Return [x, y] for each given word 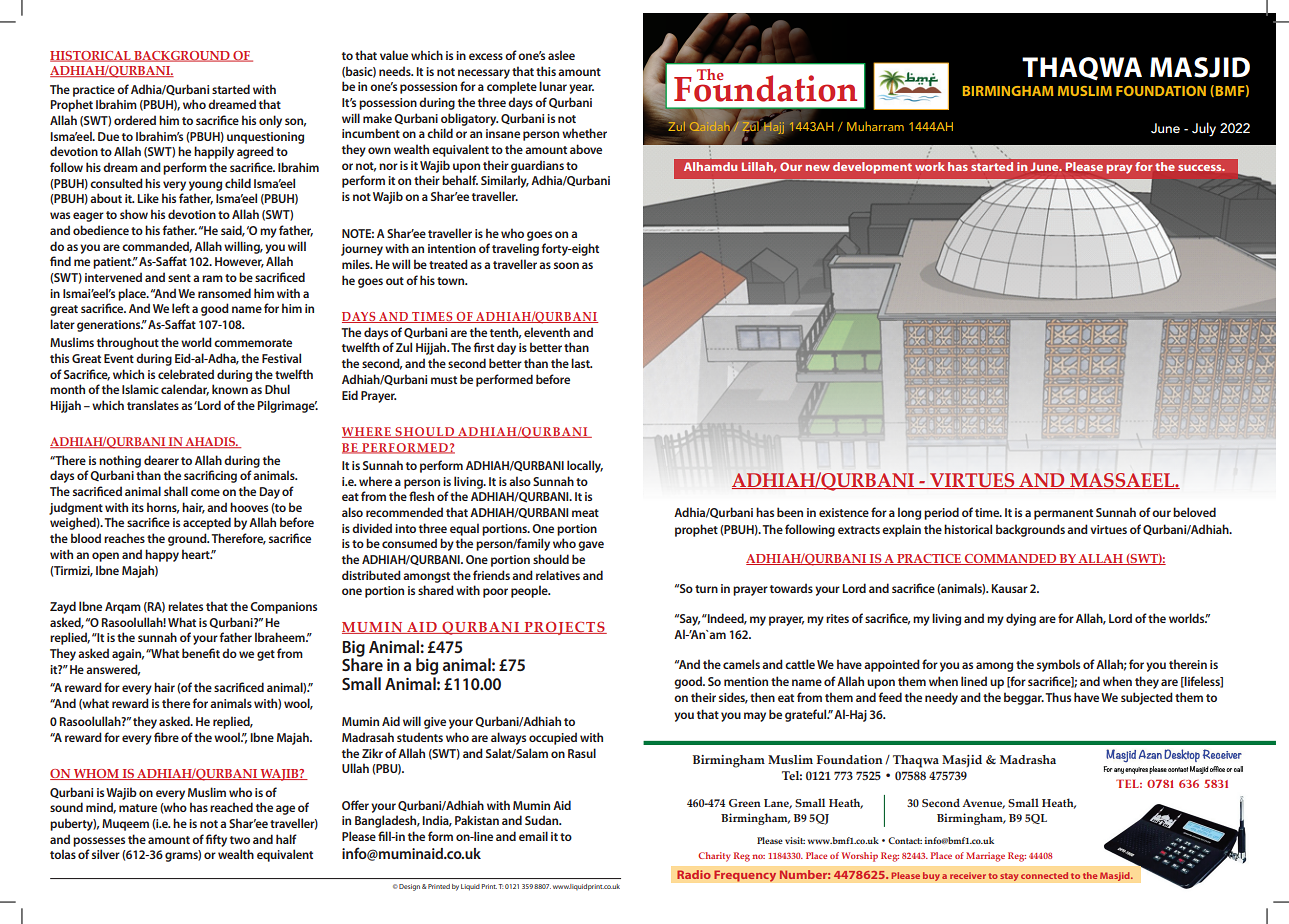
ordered [135, 120]
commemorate [253, 343]
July [1204, 129]
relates [185, 606]
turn [706, 589]
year [581, 89]
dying [1021, 619]
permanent [1063, 514]
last [581, 363]
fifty [216, 840]
